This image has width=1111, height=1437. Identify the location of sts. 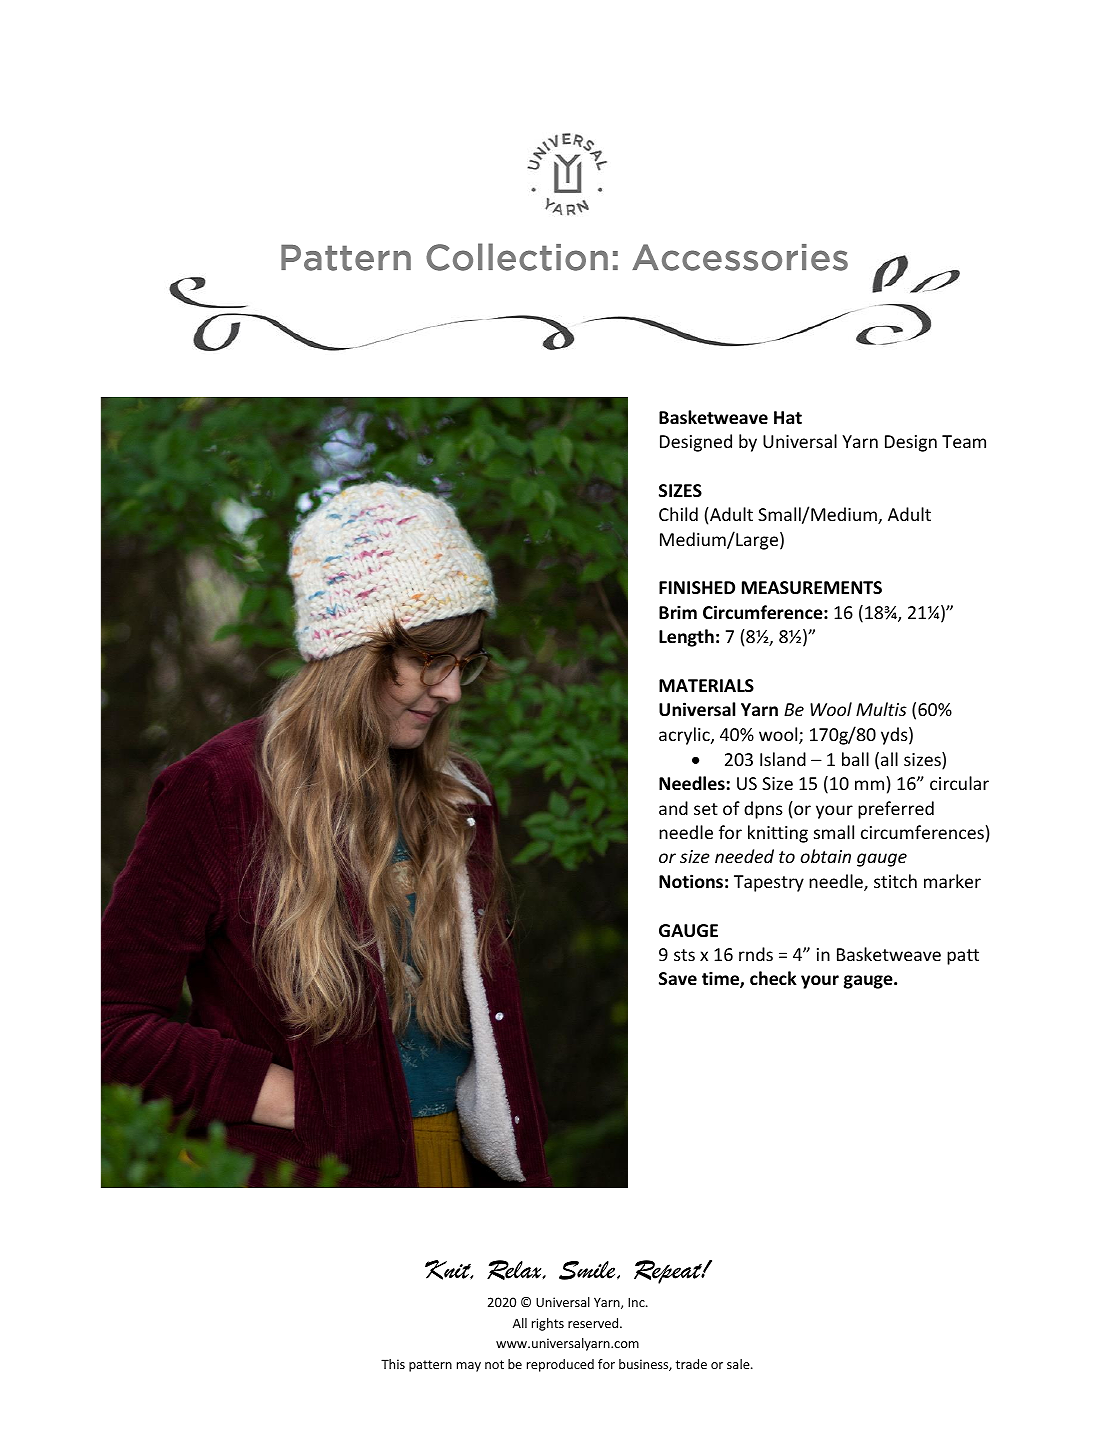
(684, 955).
